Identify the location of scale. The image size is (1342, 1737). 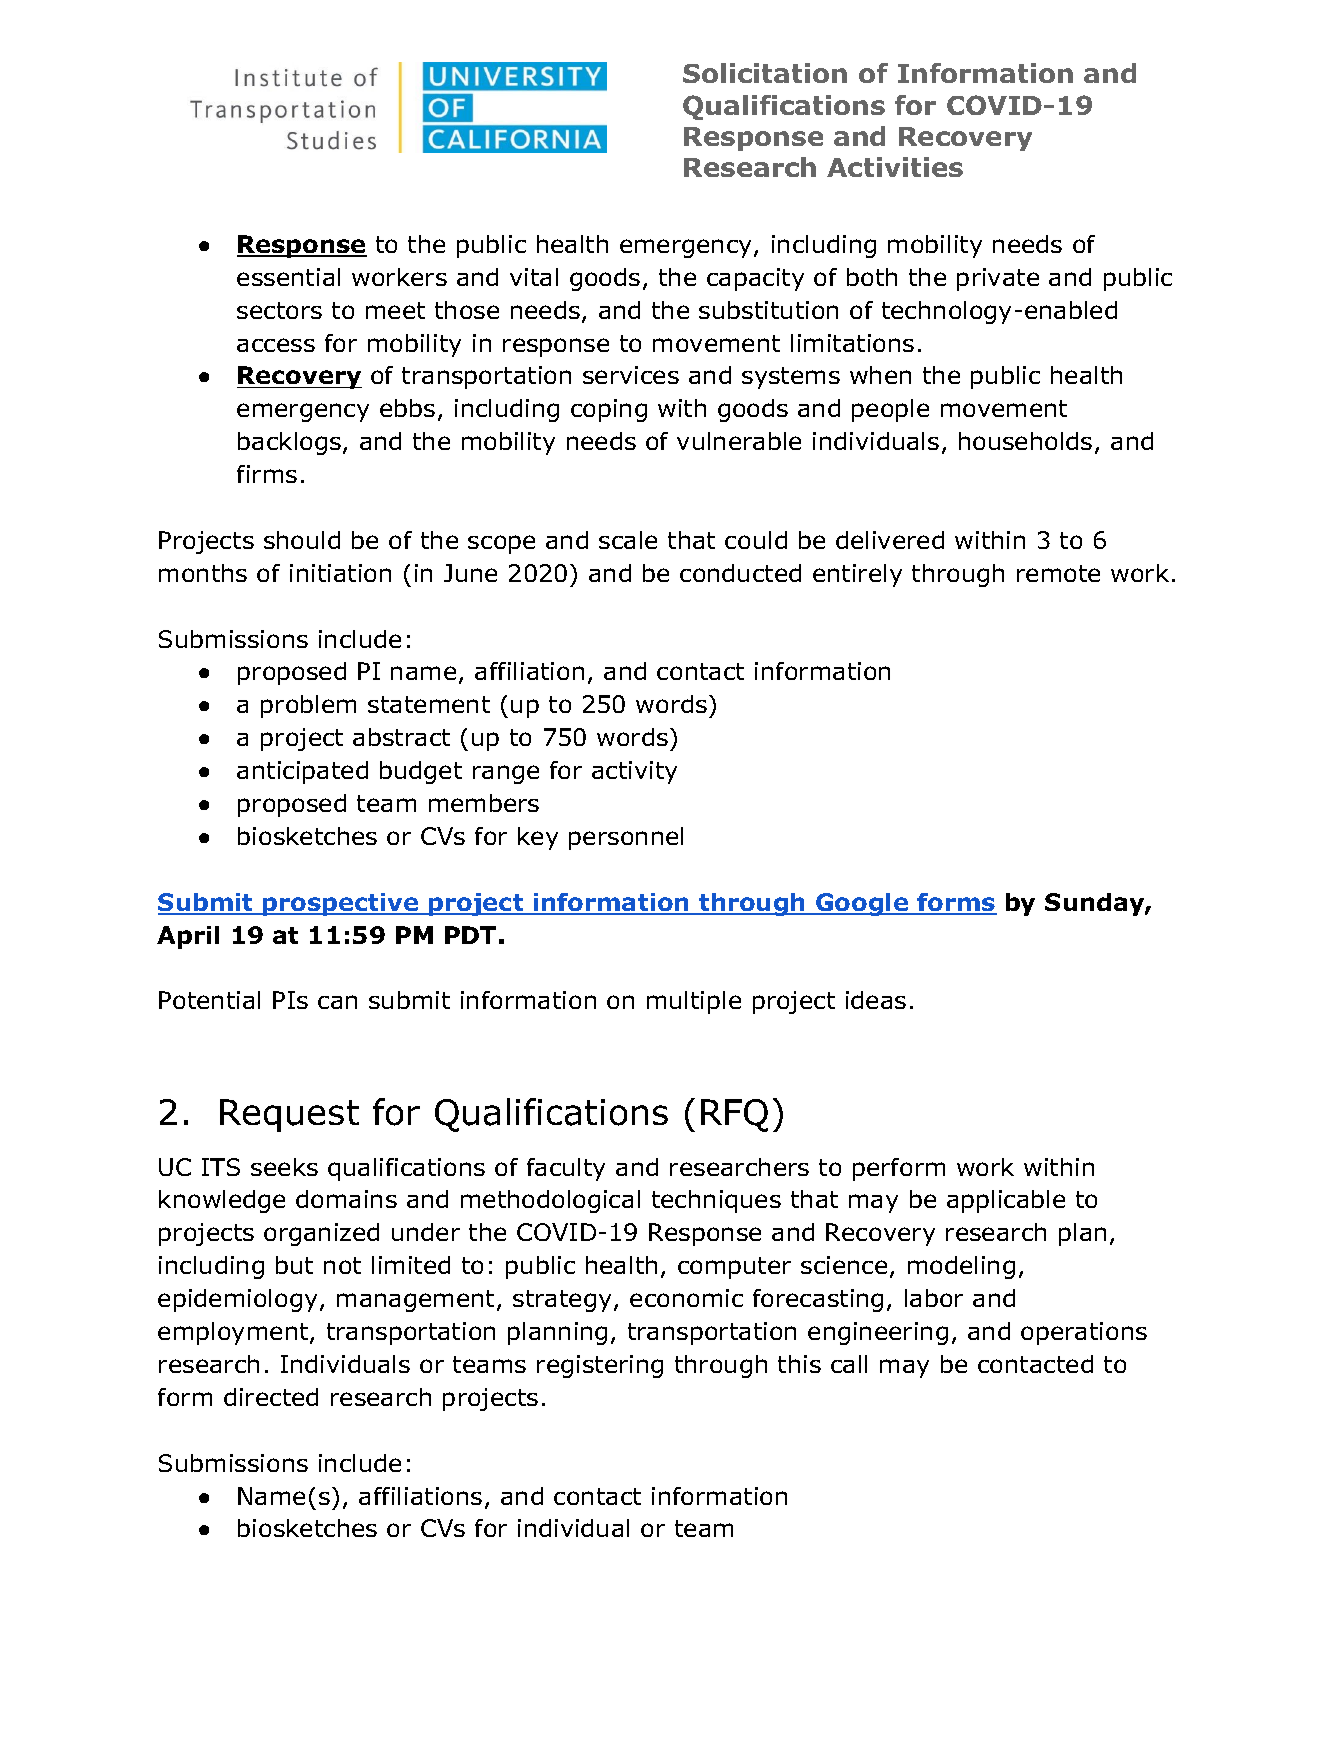
(628, 540).
